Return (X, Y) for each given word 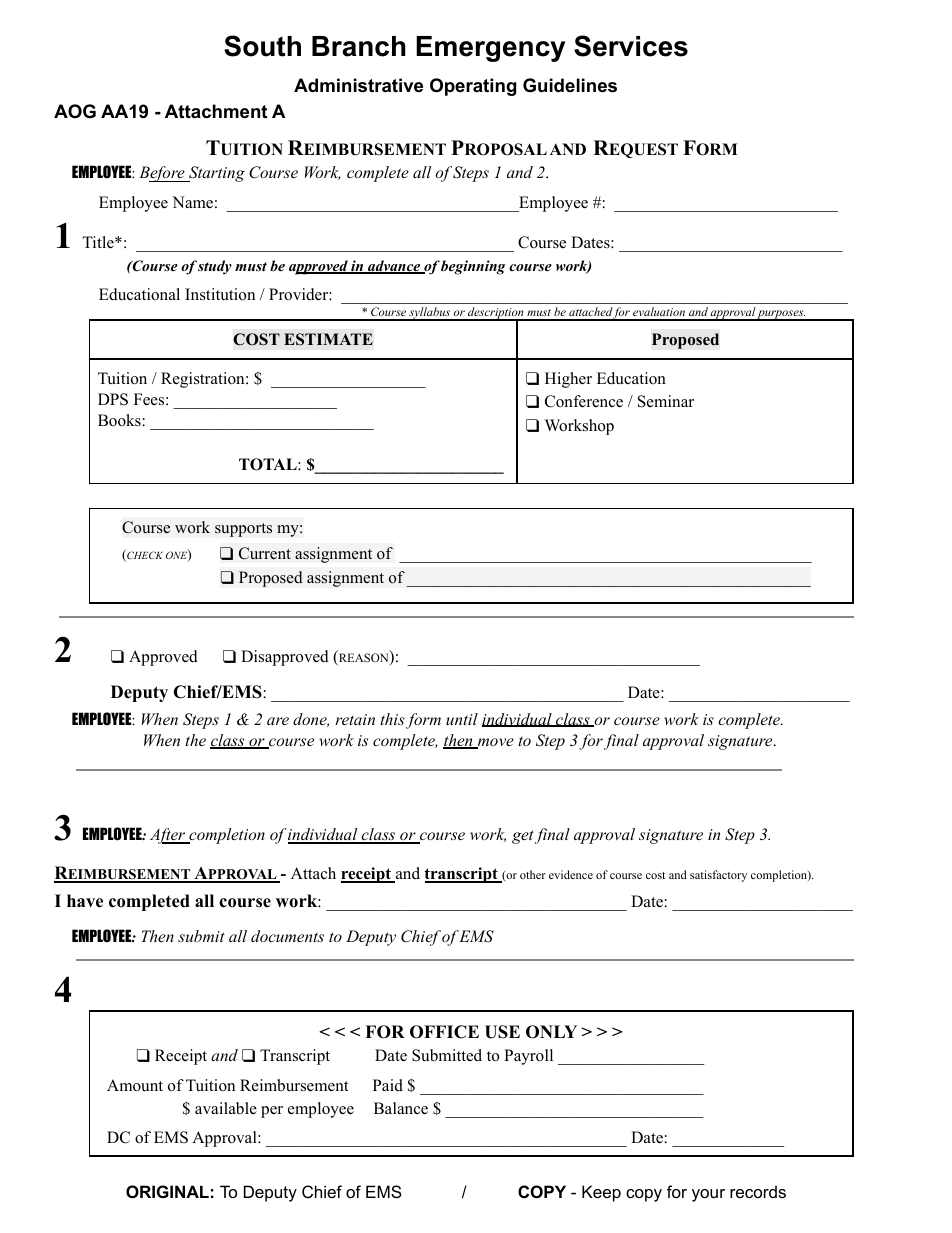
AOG (75, 111)
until (462, 719)
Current (265, 553)
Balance (401, 1108)
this (392, 719)
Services (631, 46)
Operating (473, 87)
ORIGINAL (167, 1191)
